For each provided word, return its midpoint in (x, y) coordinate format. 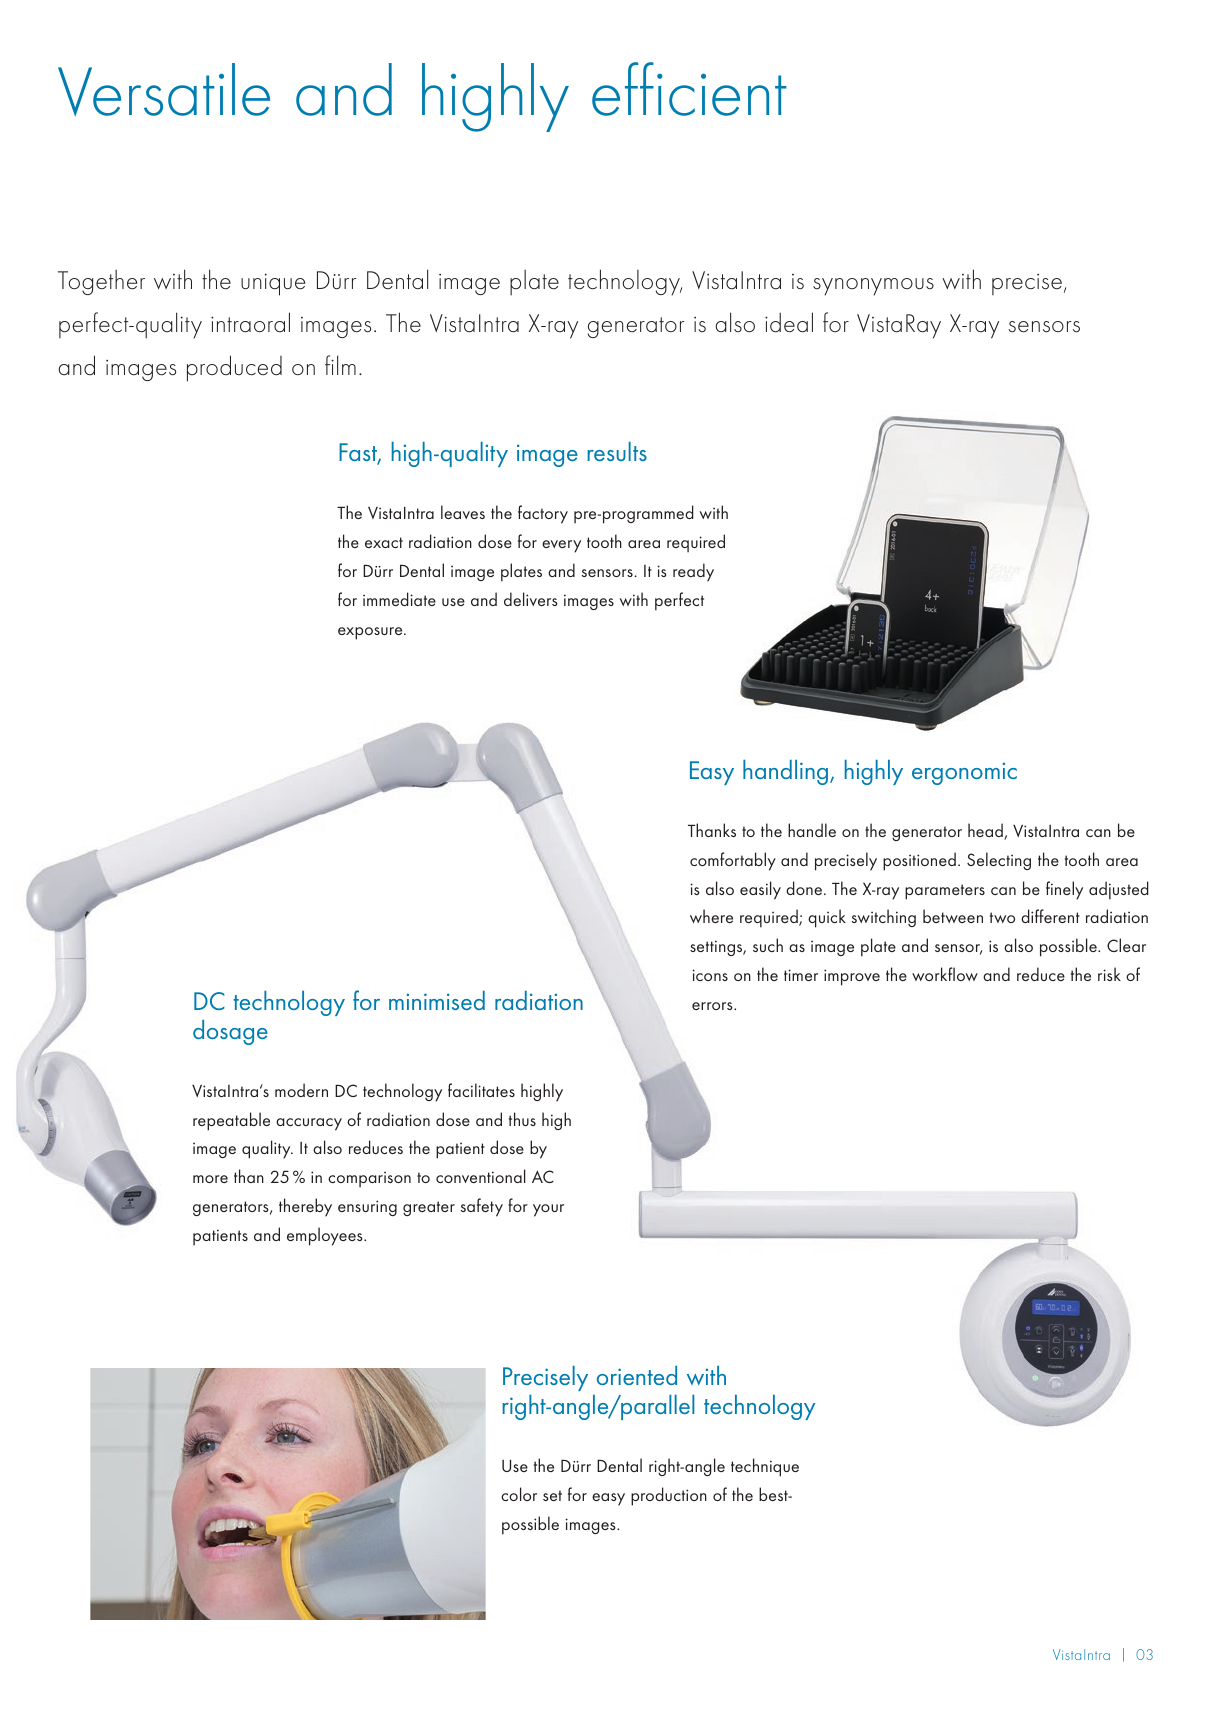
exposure (371, 633)
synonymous (873, 287)
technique (765, 1467)
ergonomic (964, 773)
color (519, 1494)
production (669, 1496)
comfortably (733, 861)
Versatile (164, 89)
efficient (689, 89)
